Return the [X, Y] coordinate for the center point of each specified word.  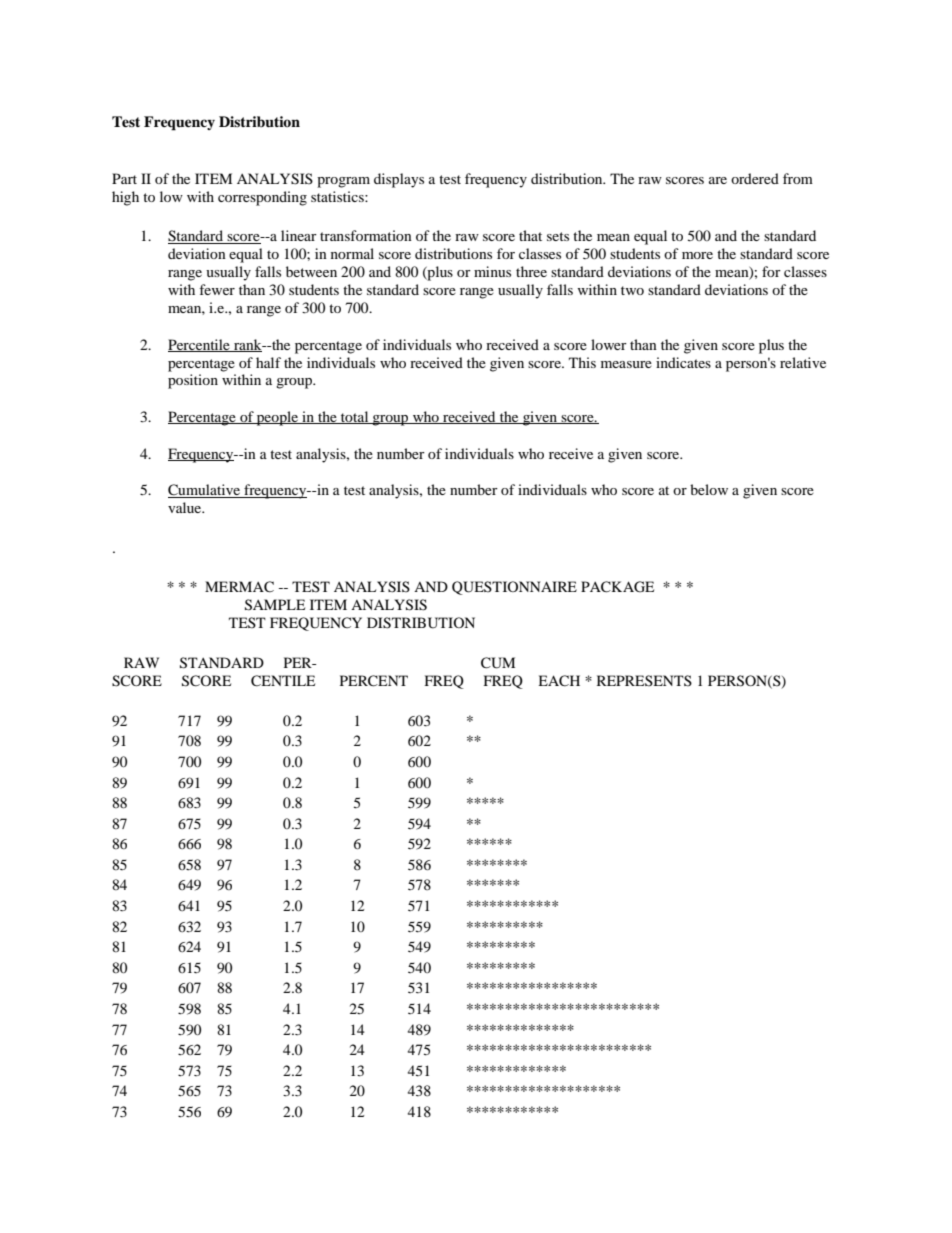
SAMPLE [275, 605]
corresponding [262, 198]
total [355, 417]
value [186, 507]
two [632, 290]
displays [399, 180]
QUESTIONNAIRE [514, 588]
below [709, 489]
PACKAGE [617, 587]
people [278, 418]
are [718, 180]
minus [492, 271]
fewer [217, 289]
